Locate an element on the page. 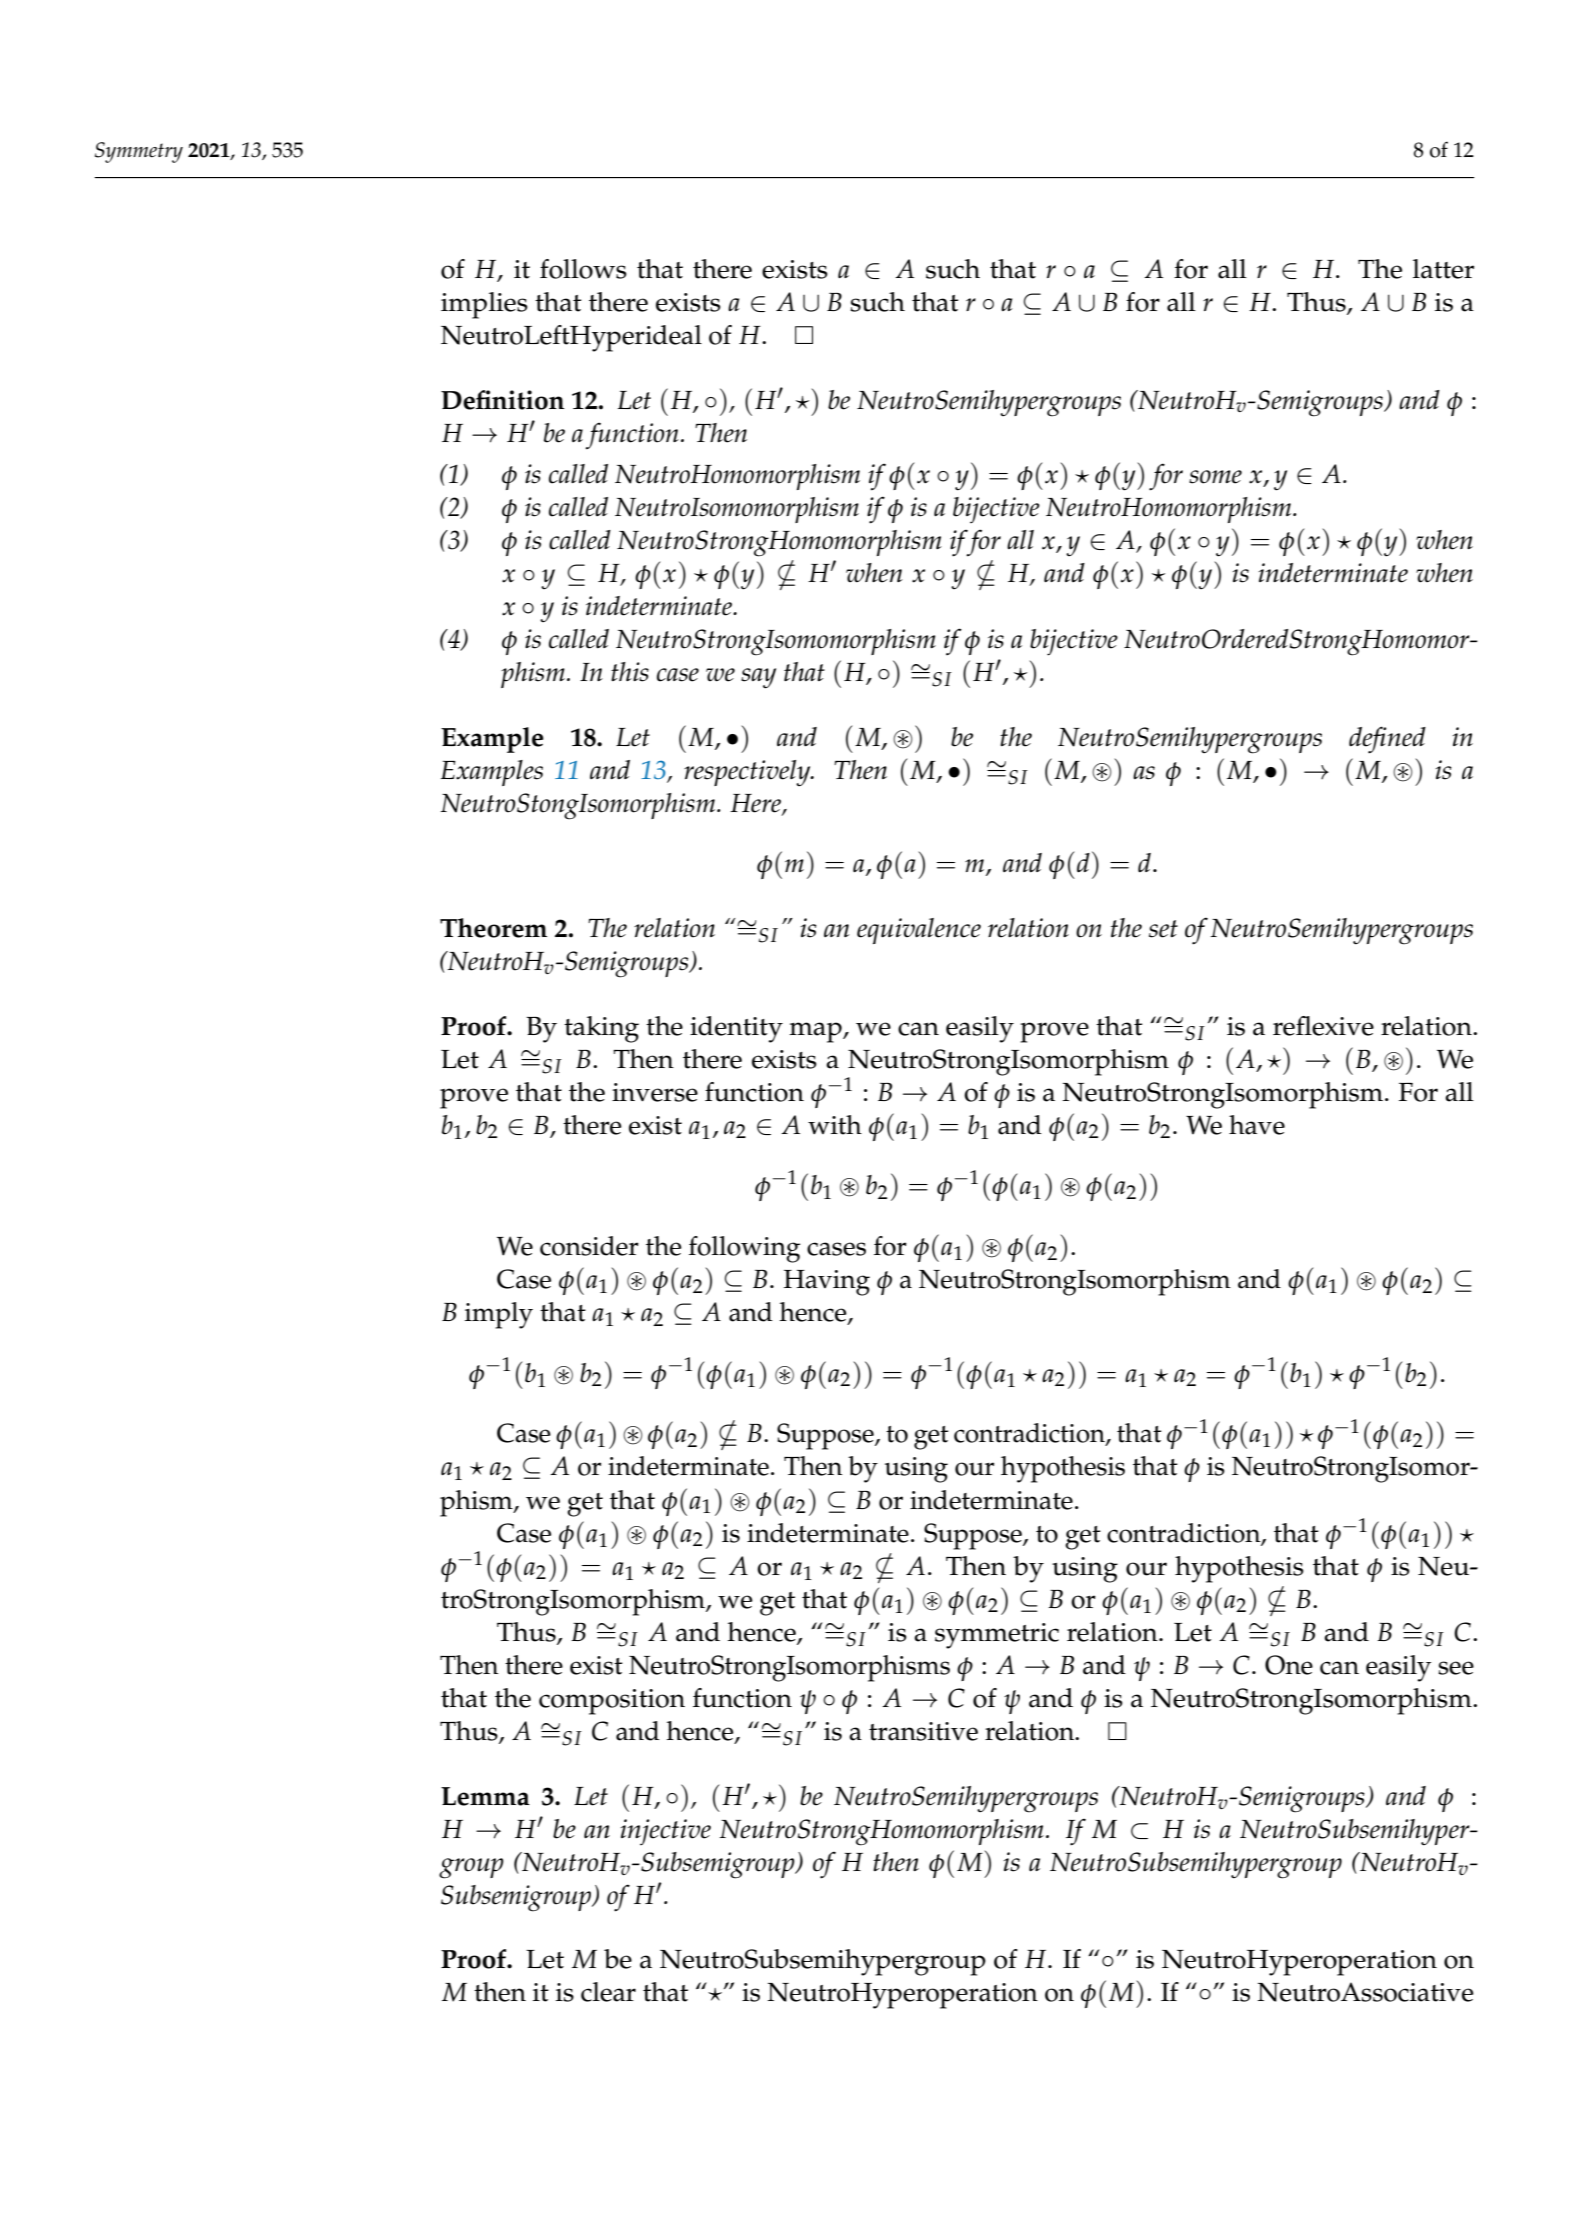 This page has height=2218, width=1569. Symmetry is located at coordinates (139, 152).
